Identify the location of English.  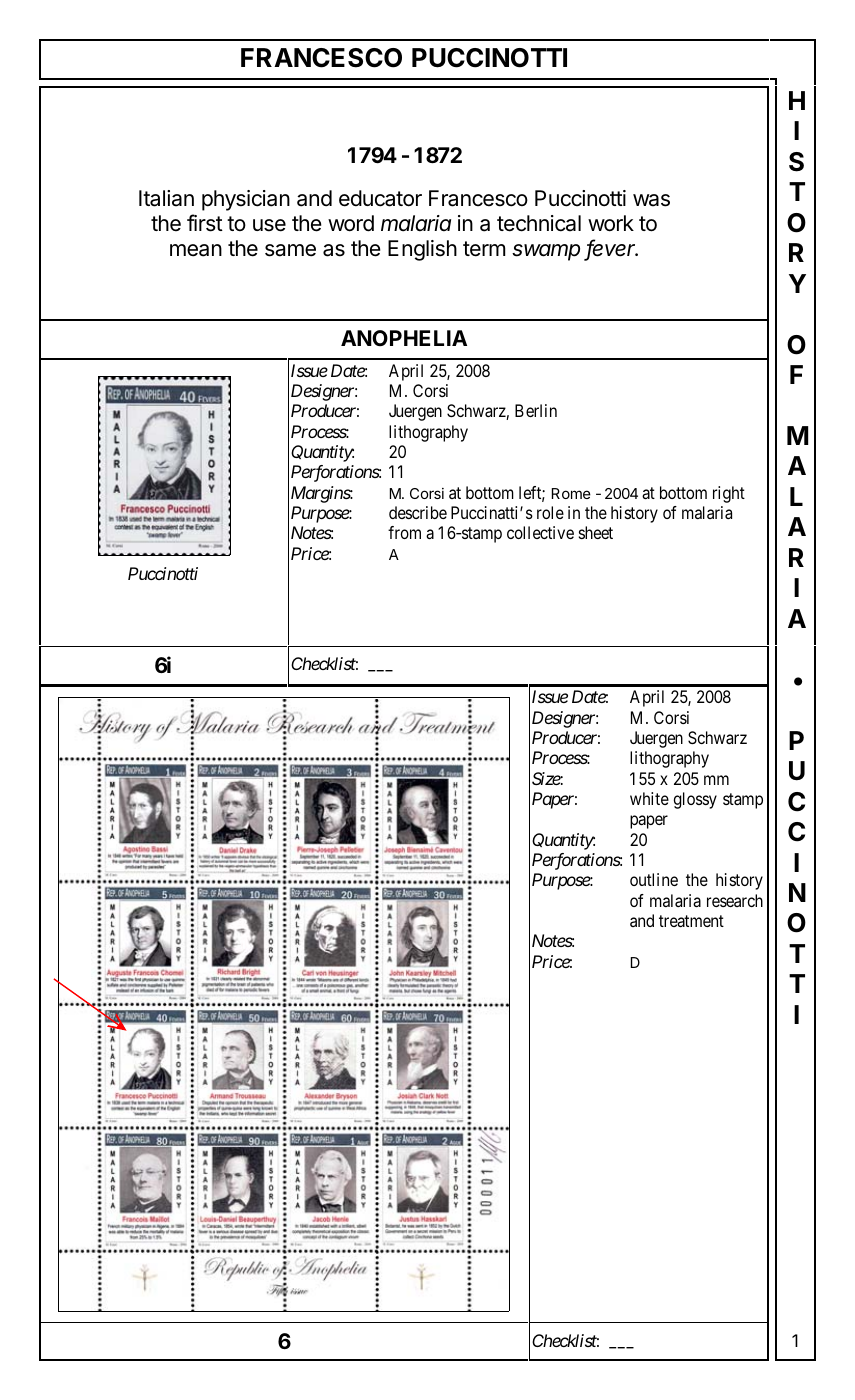
(422, 250).
